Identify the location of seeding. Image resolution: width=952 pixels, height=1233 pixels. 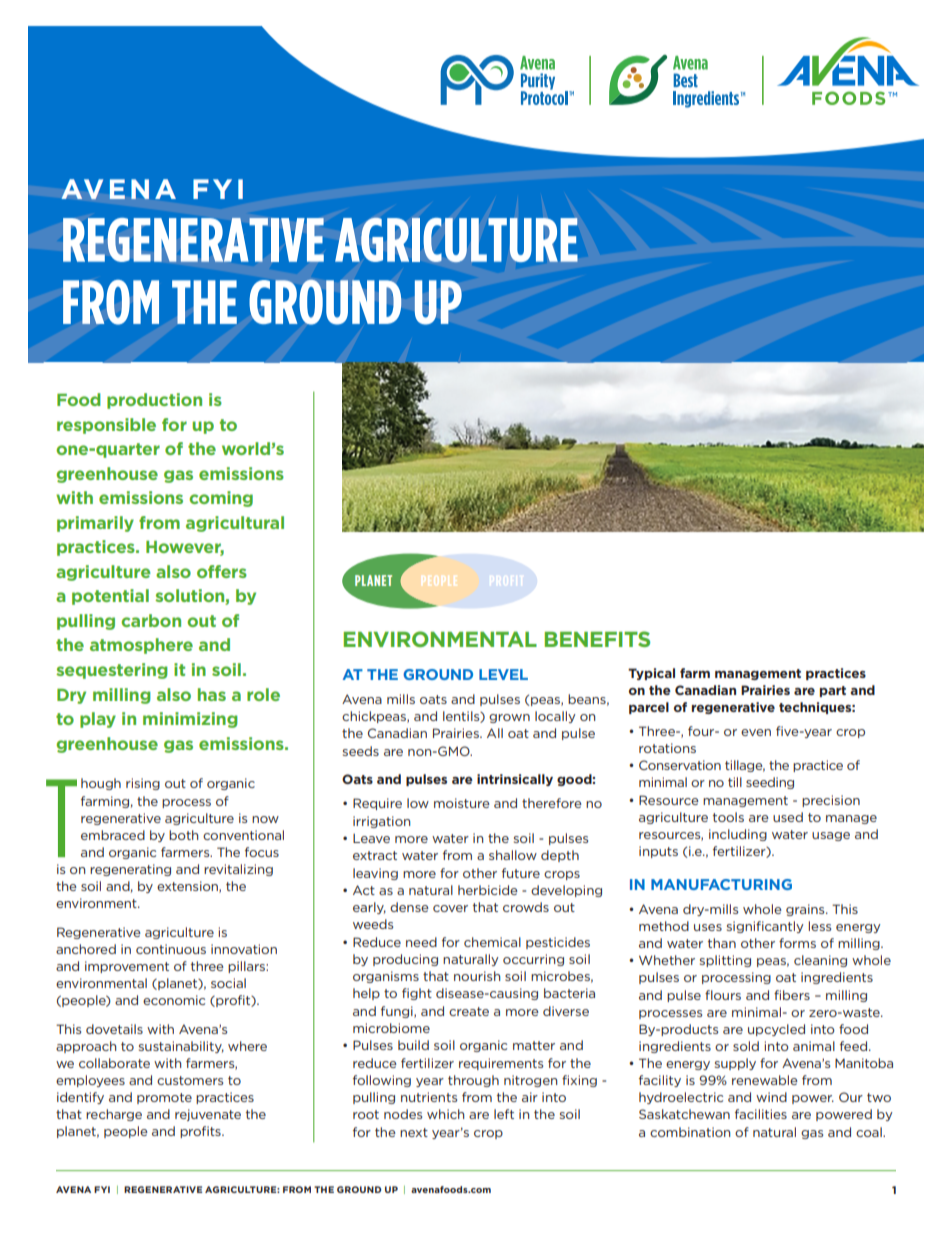
(770, 783).
